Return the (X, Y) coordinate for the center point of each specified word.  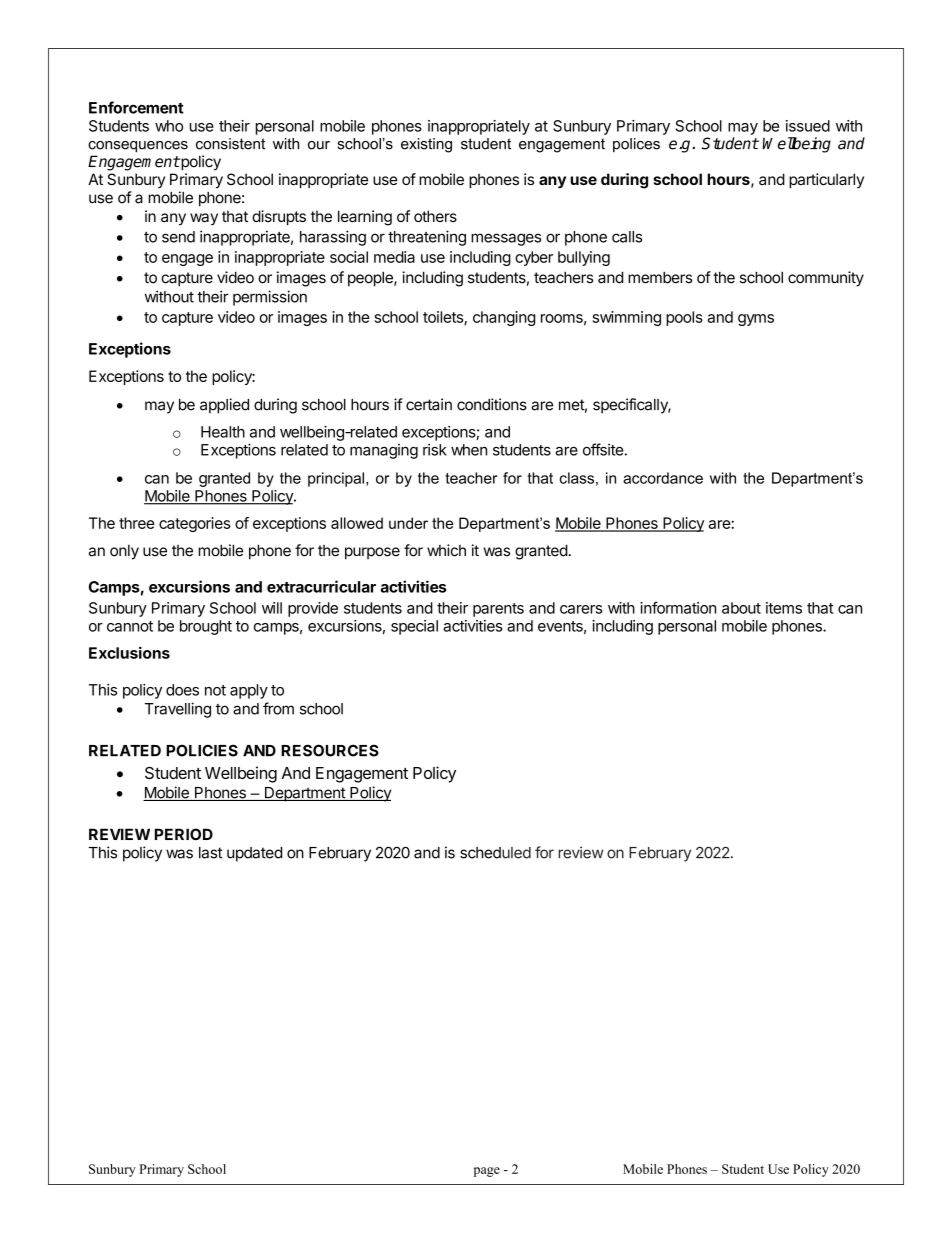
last (210, 853)
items (784, 608)
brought (206, 627)
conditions (492, 404)
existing (426, 145)
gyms (756, 320)
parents (498, 610)
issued (808, 126)
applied (224, 406)
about (741, 608)
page (487, 1172)
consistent (230, 144)
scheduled (495, 853)
